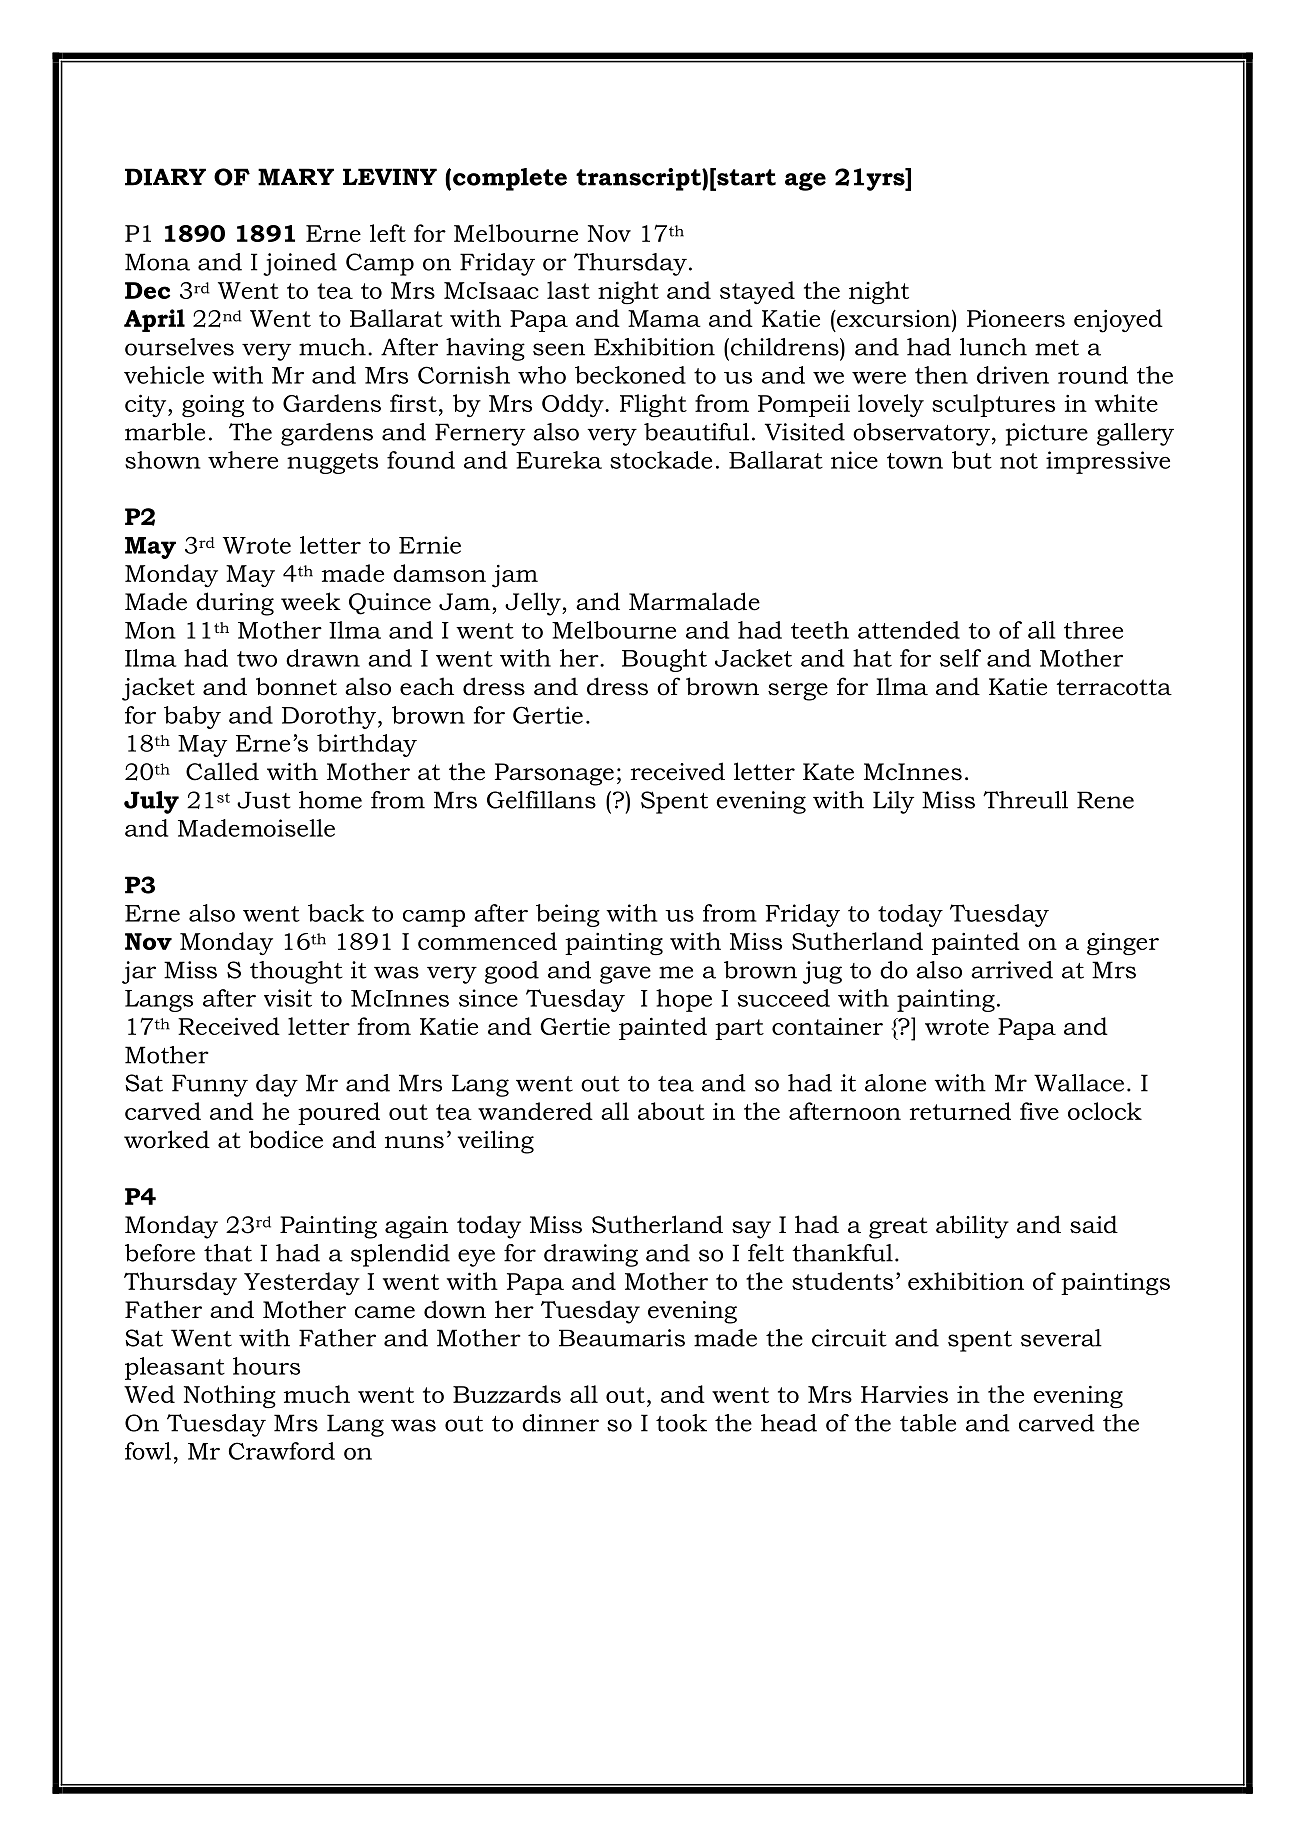 This screenshot has height=1846, width=1305. What do you see at coordinates (1093, 630) in the screenshot?
I see `three` at bounding box center [1093, 630].
